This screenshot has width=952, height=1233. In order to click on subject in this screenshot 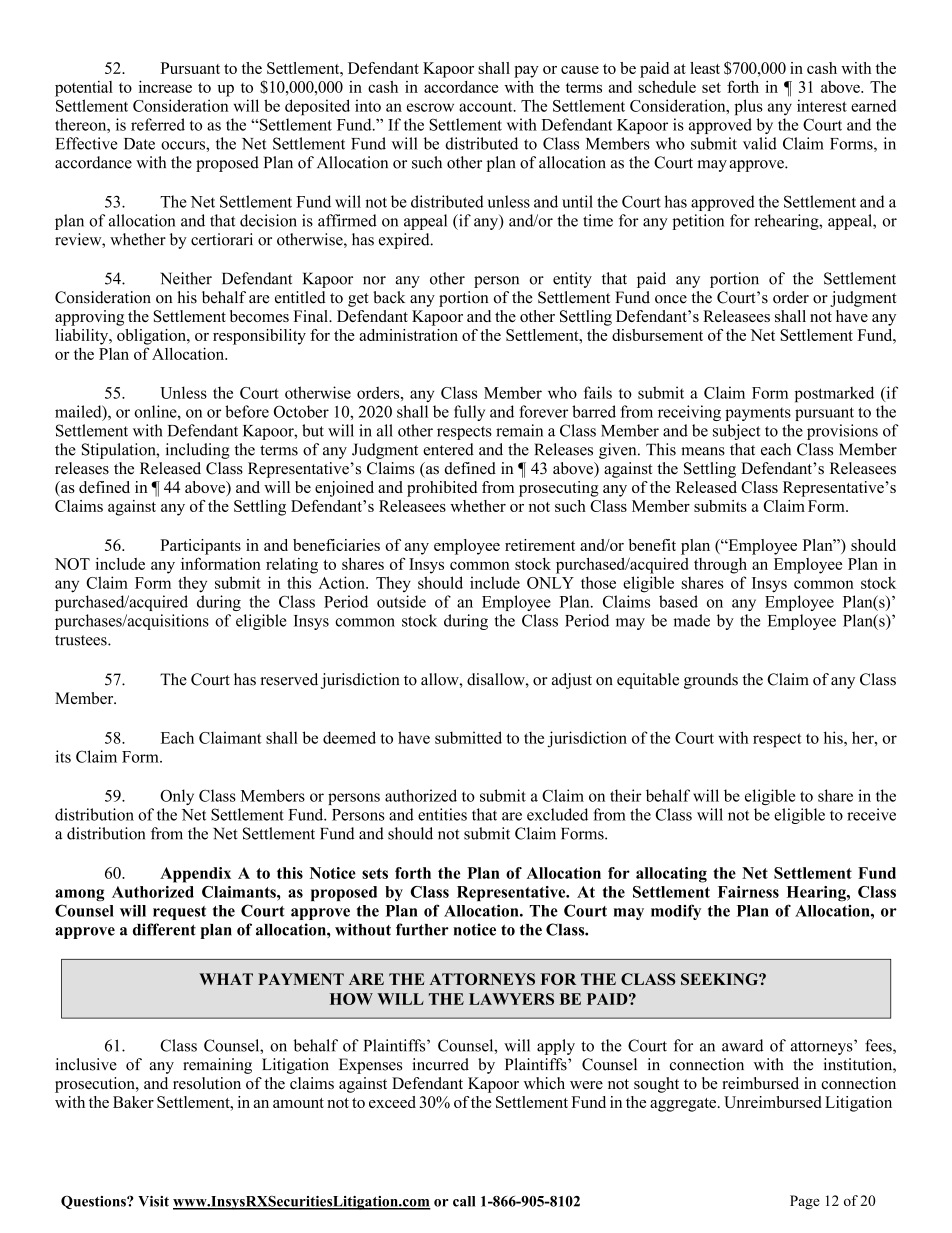, I will do `click(736, 432)`.
